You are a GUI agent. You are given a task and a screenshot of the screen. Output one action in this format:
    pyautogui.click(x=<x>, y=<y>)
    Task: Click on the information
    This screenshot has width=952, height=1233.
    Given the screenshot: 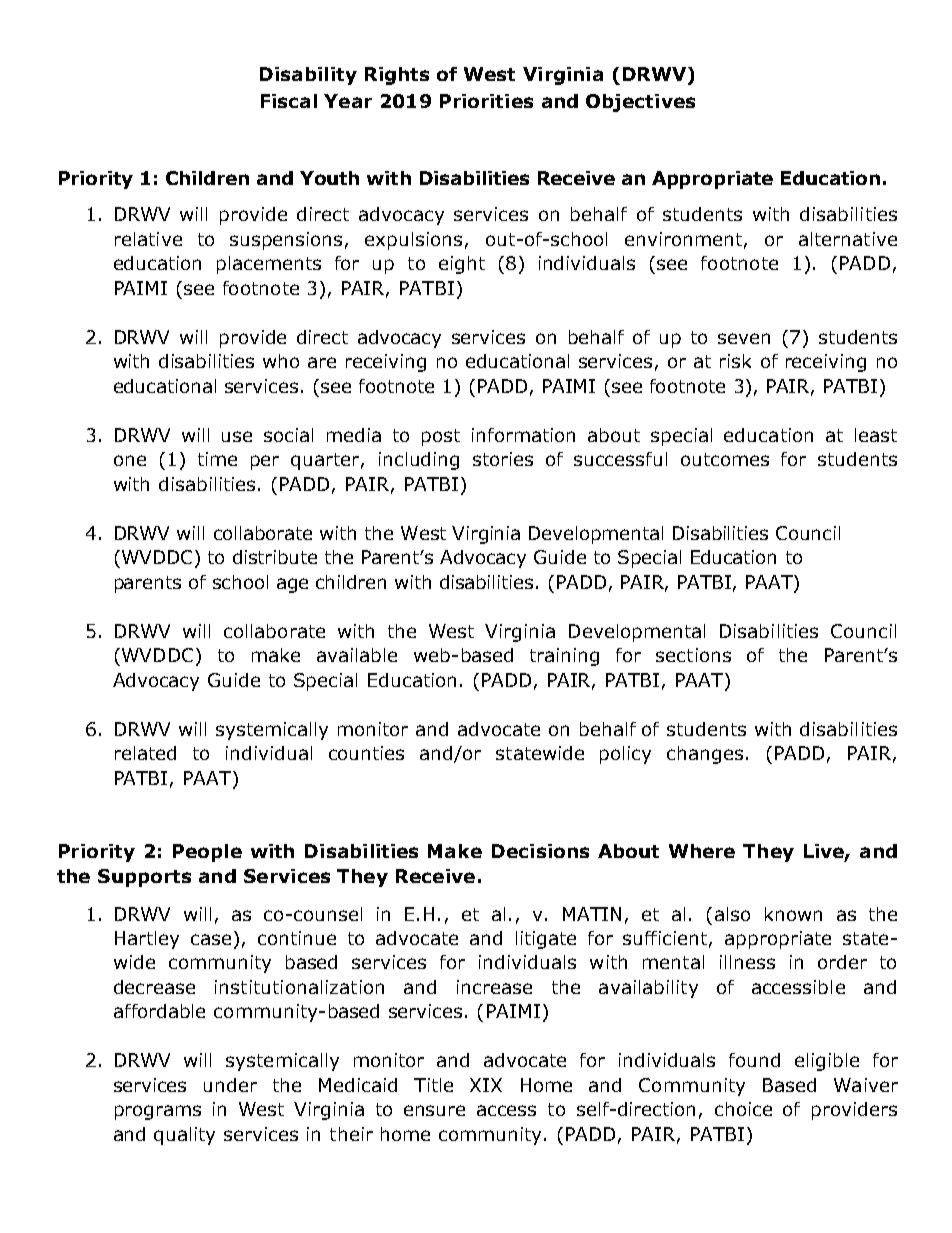 What is the action you would take?
    pyautogui.click(x=523, y=435)
